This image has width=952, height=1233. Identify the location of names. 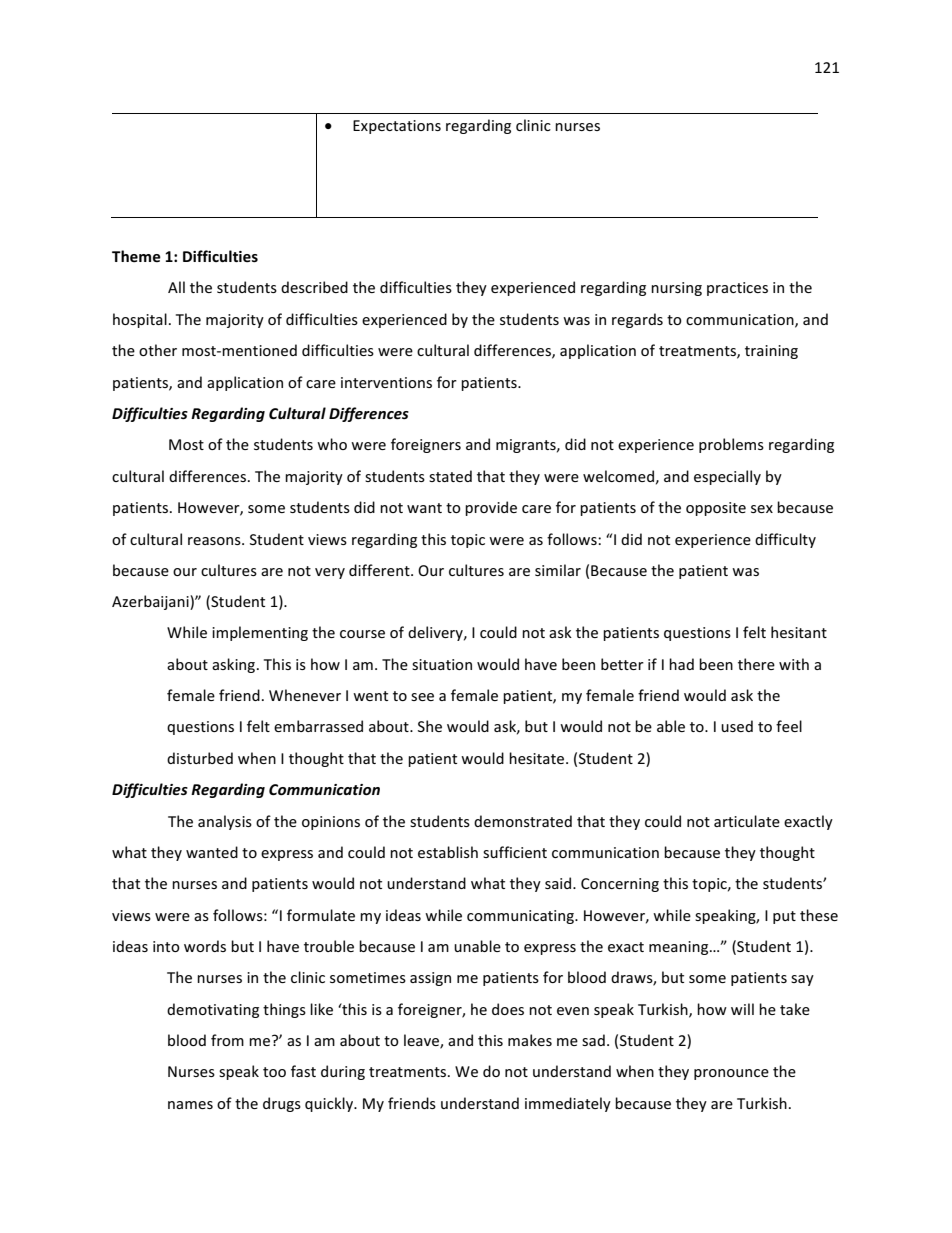
(190, 1105).
